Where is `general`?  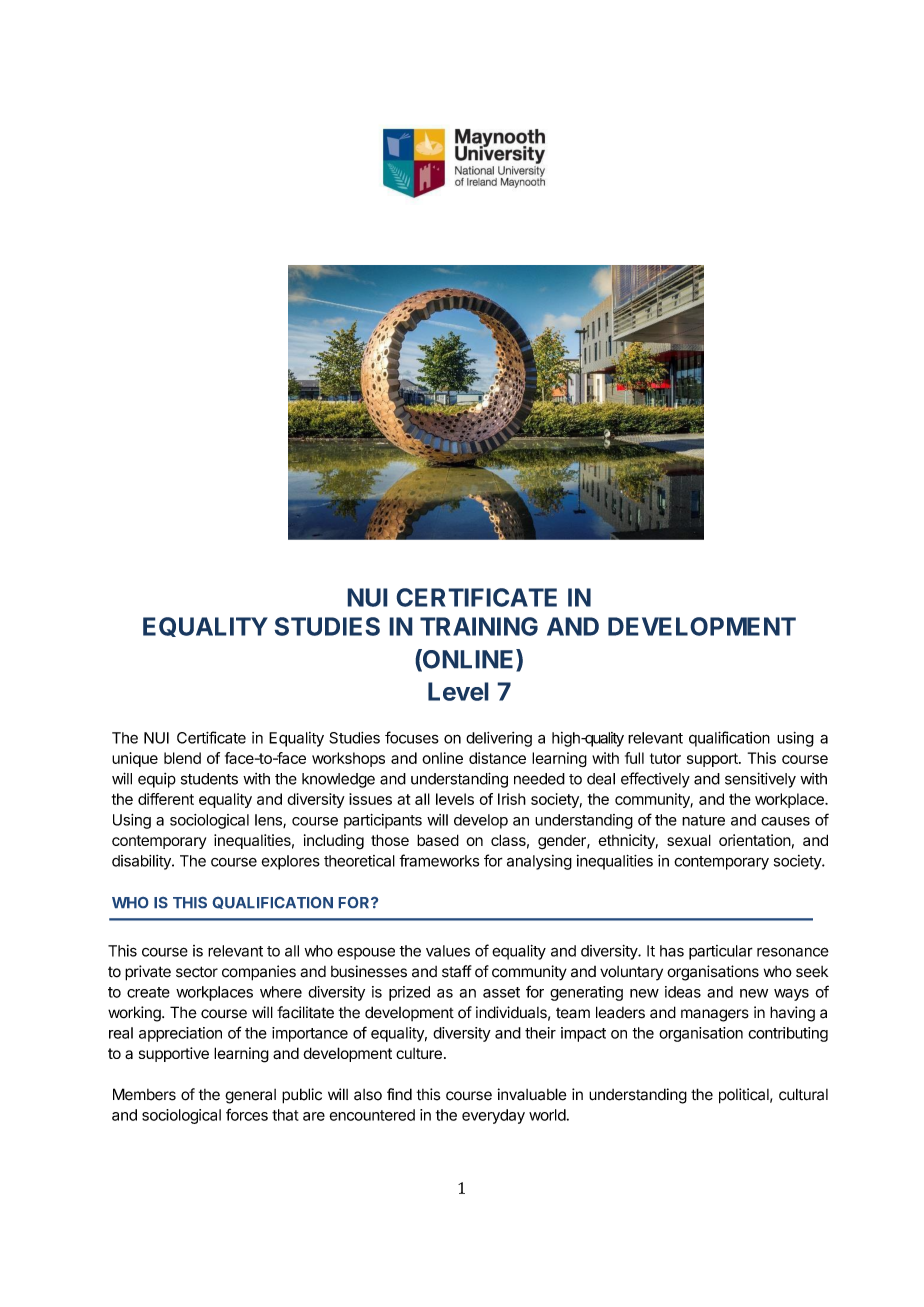
general is located at coordinates (250, 1096).
